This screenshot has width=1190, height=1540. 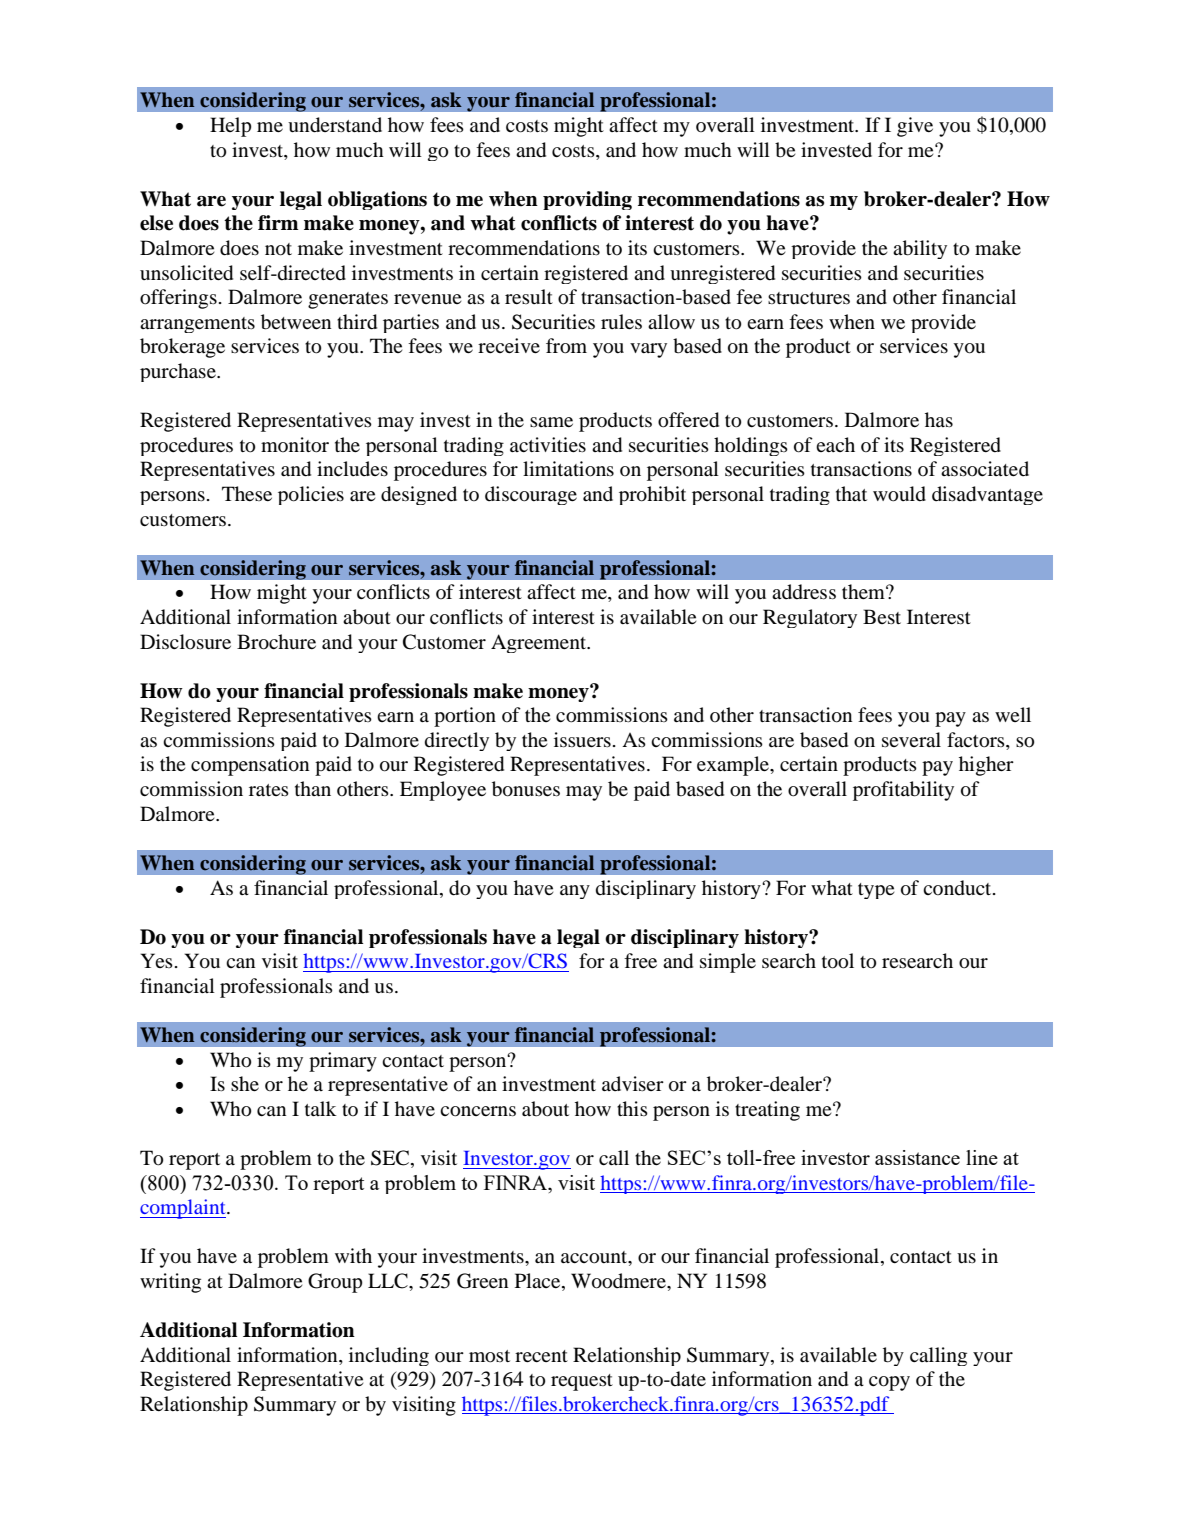 I want to click on Help, so click(x=231, y=127).
